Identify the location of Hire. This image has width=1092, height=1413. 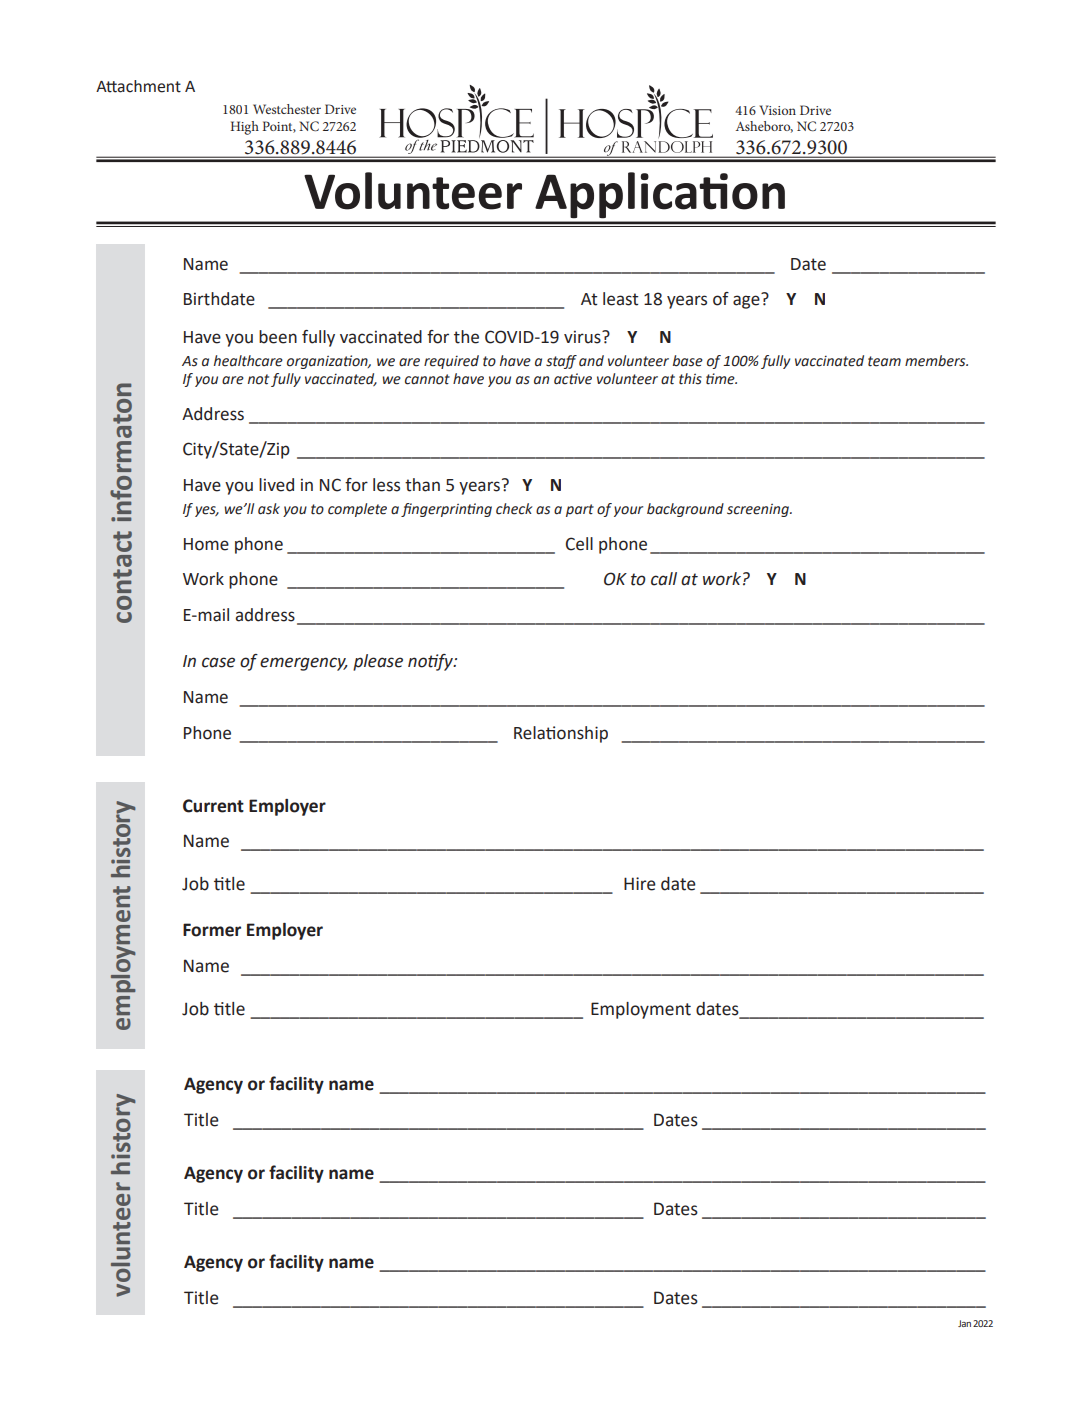
(640, 884).
